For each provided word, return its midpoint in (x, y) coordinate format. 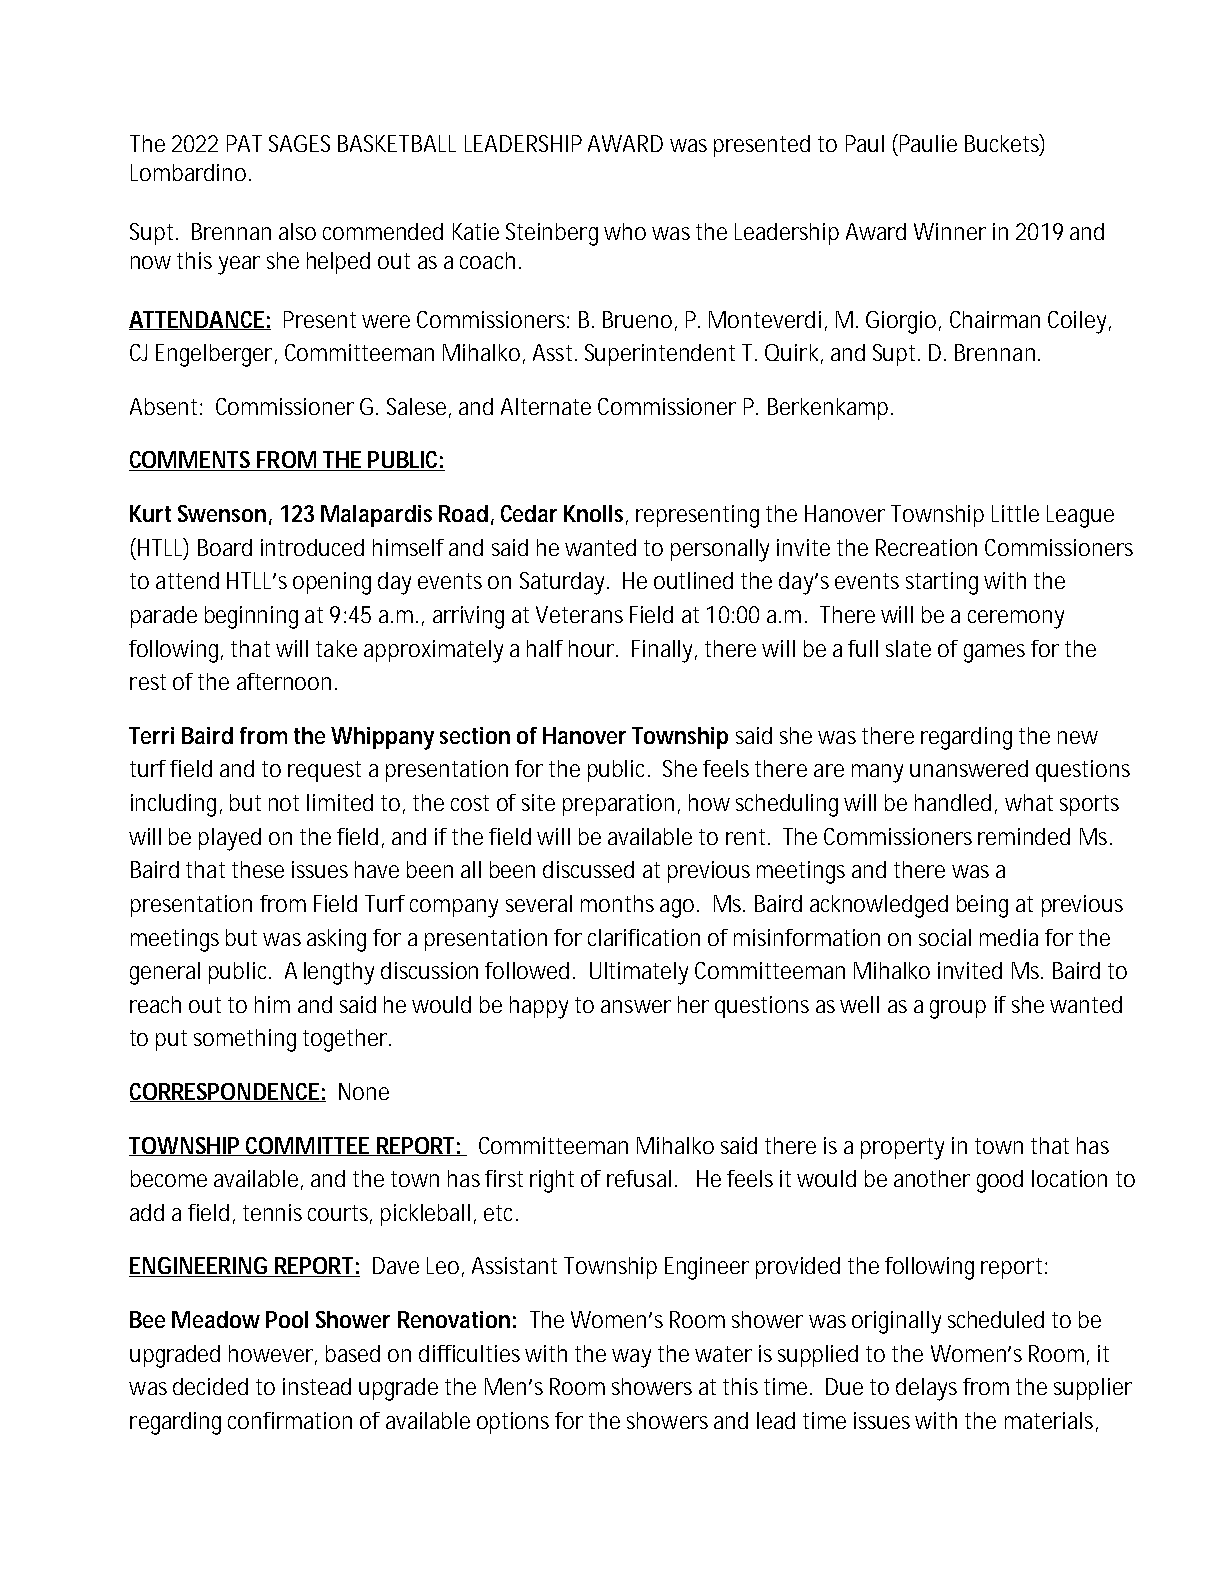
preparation (621, 805)
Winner (950, 231)
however (273, 1354)
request (324, 771)
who (625, 231)
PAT (244, 143)
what (1029, 802)
